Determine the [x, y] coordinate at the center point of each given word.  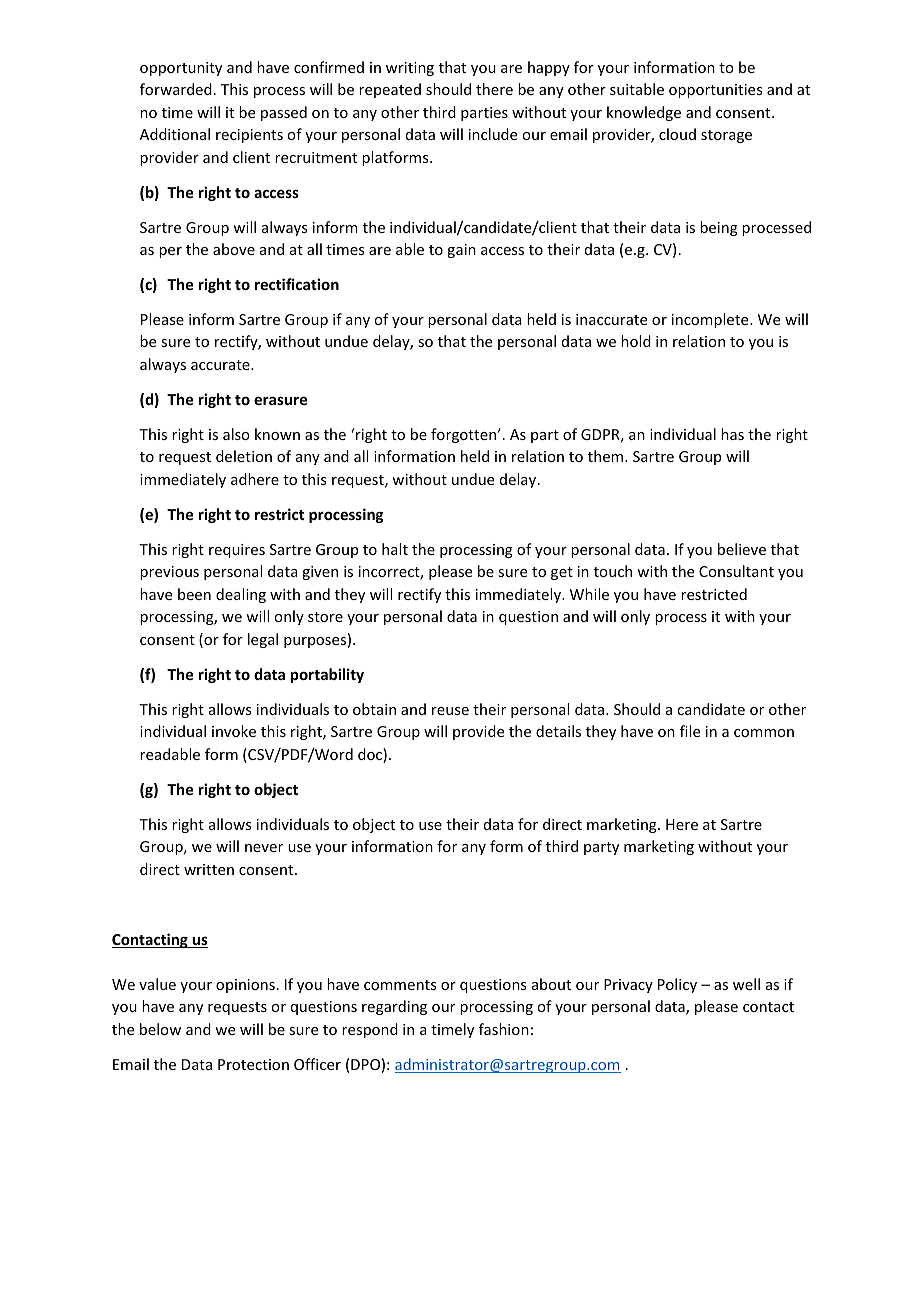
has [732, 434]
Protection [253, 1064]
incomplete [711, 320]
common [764, 733]
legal [263, 640]
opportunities [715, 91]
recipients [249, 136]
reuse [450, 711]
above [234, 249]
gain [461, 251]
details [558, 731]
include [493, 134]
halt [395, 549]
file [690, 731]
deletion [244, 456]
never [264, 848]
